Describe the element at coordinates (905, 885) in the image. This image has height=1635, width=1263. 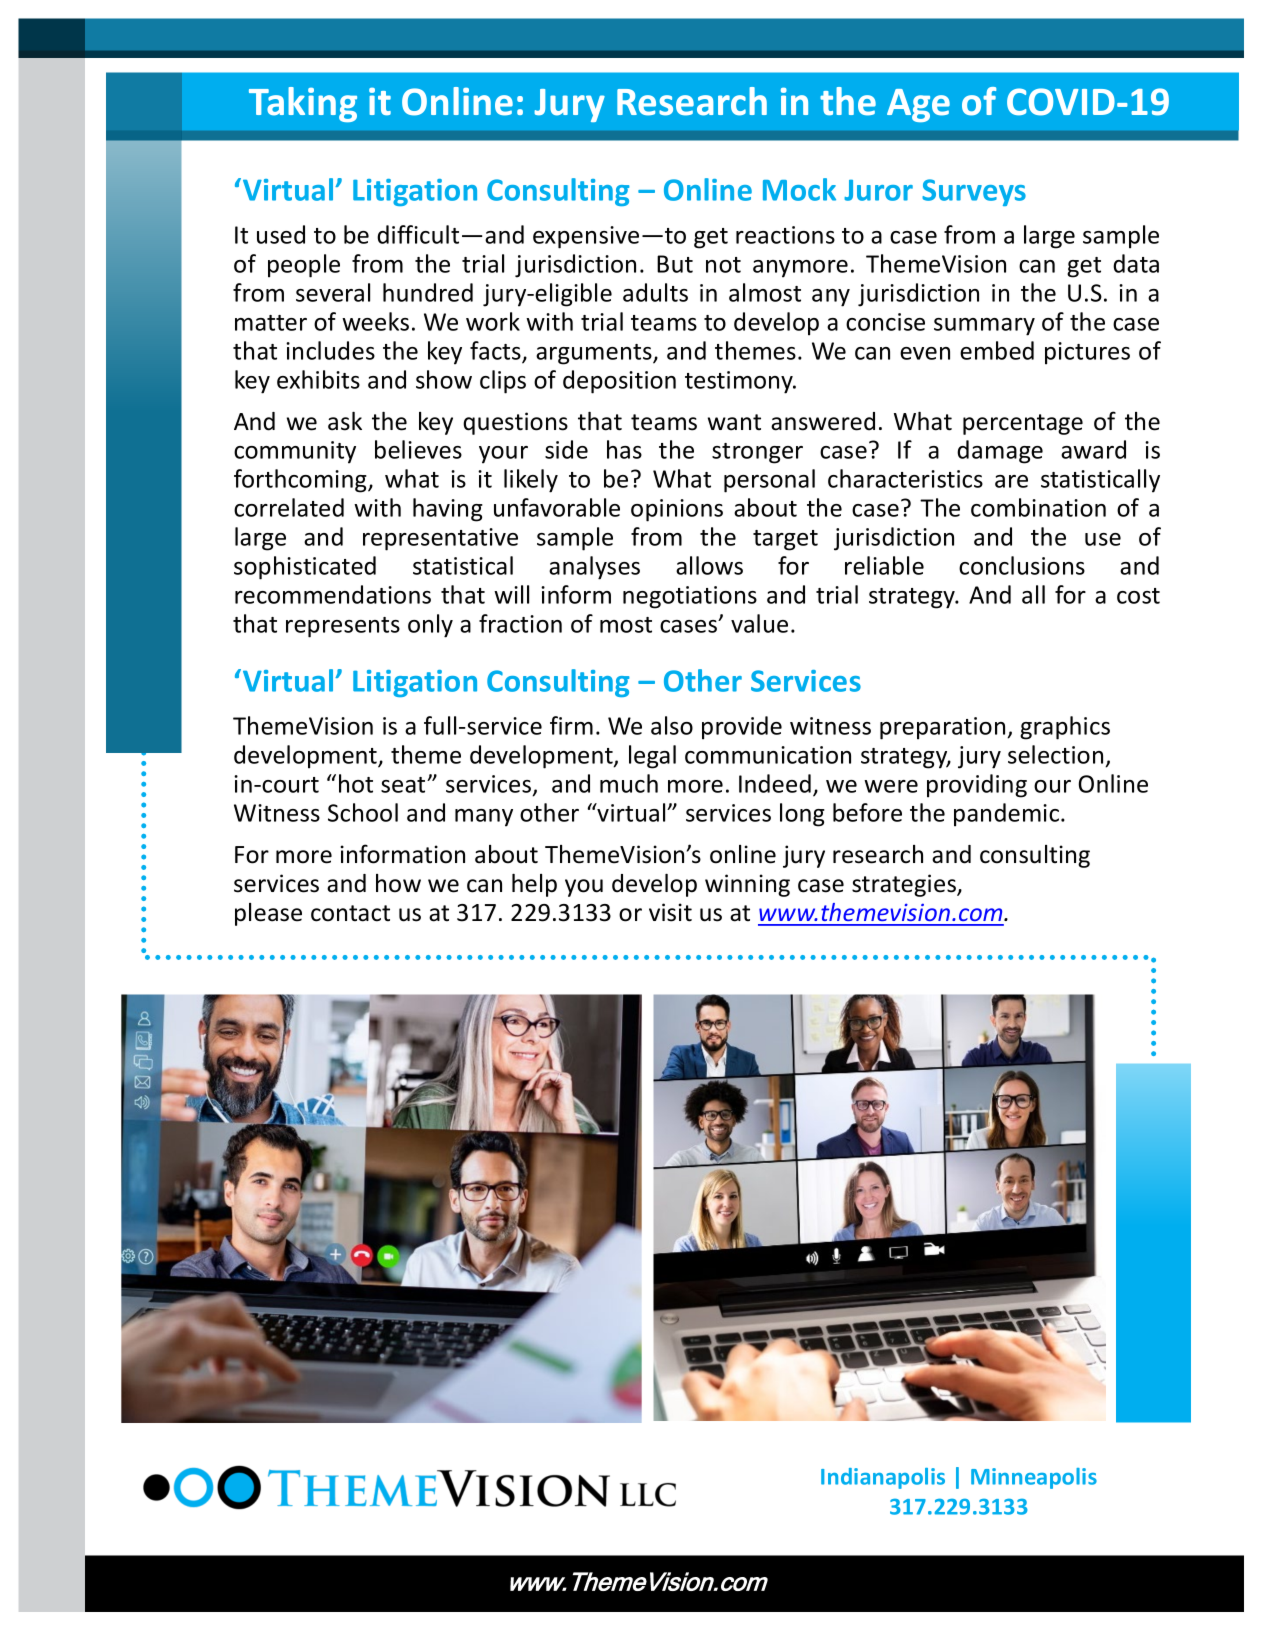
I see `strategies` at that location.
